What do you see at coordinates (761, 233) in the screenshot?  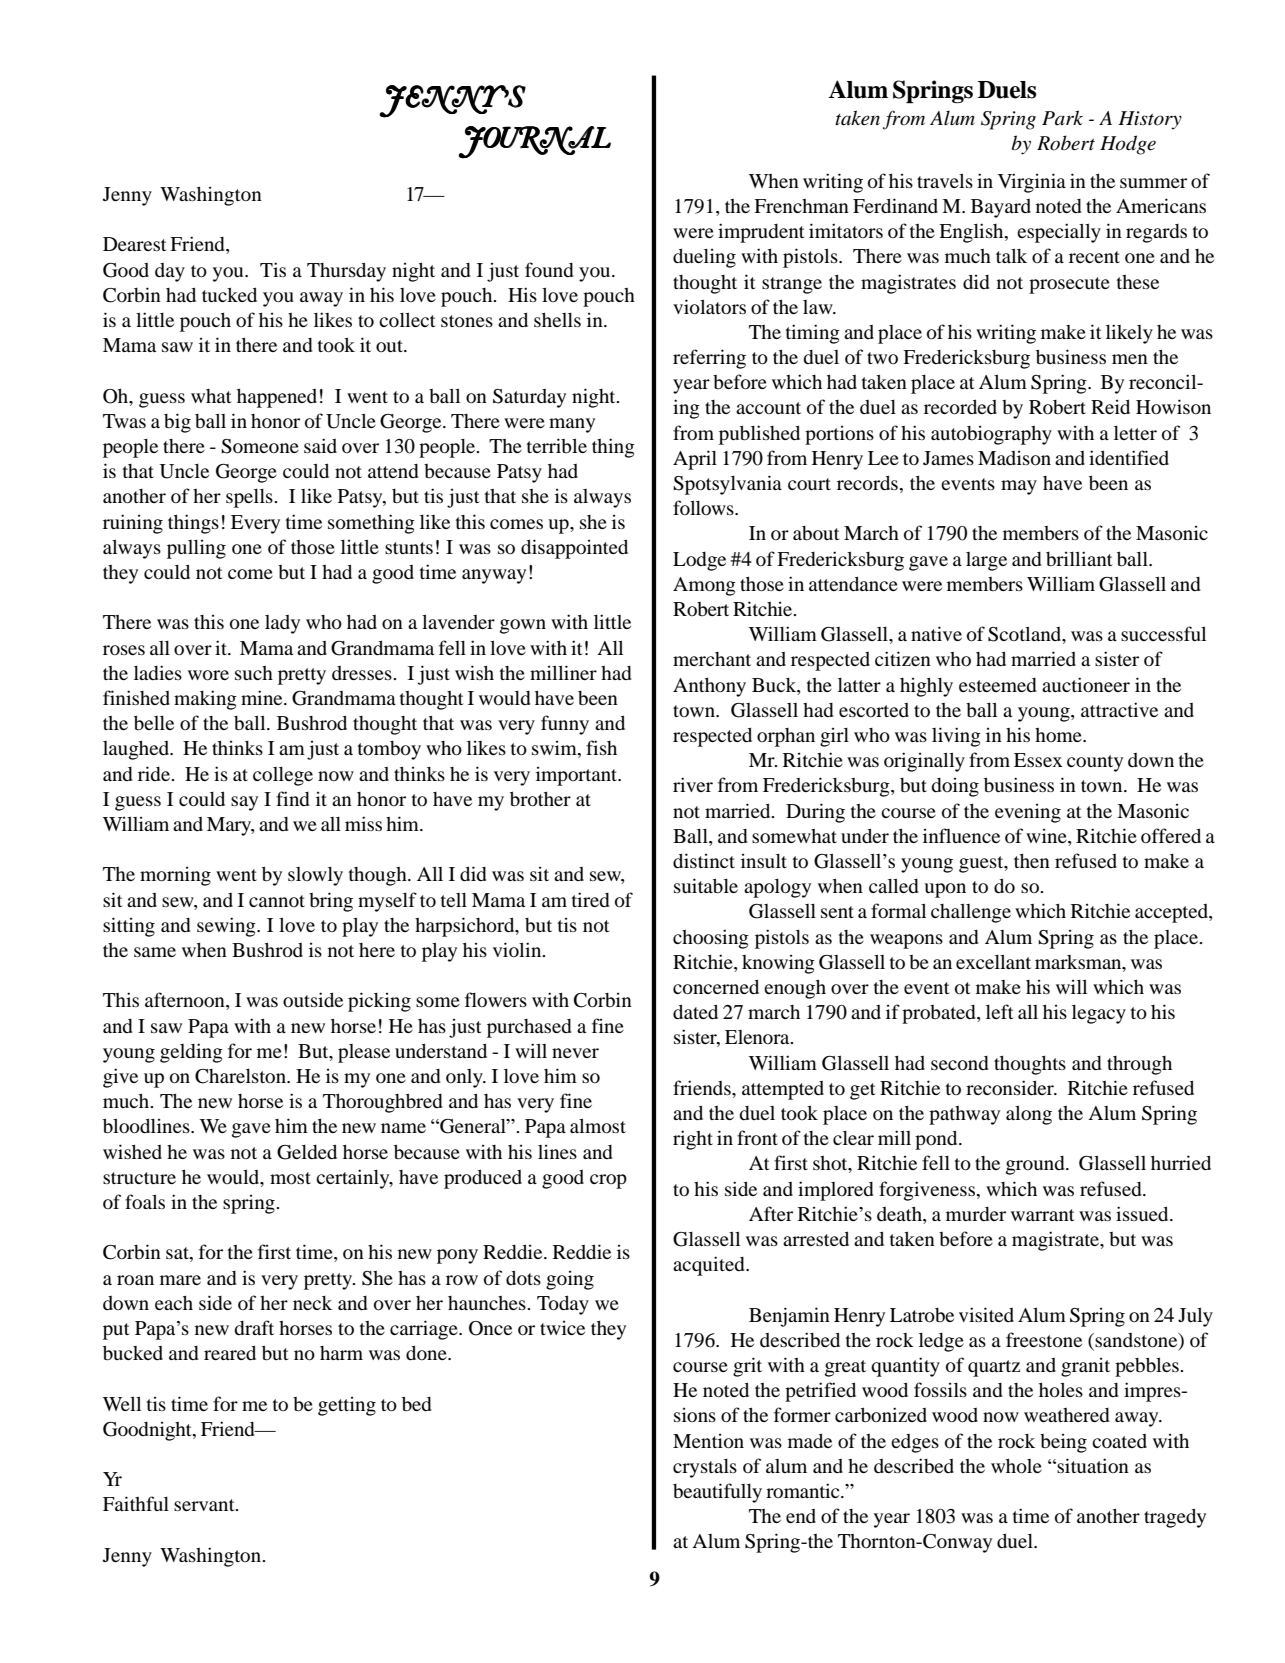 I see `imprudent` at bounding box center [761, 233].
